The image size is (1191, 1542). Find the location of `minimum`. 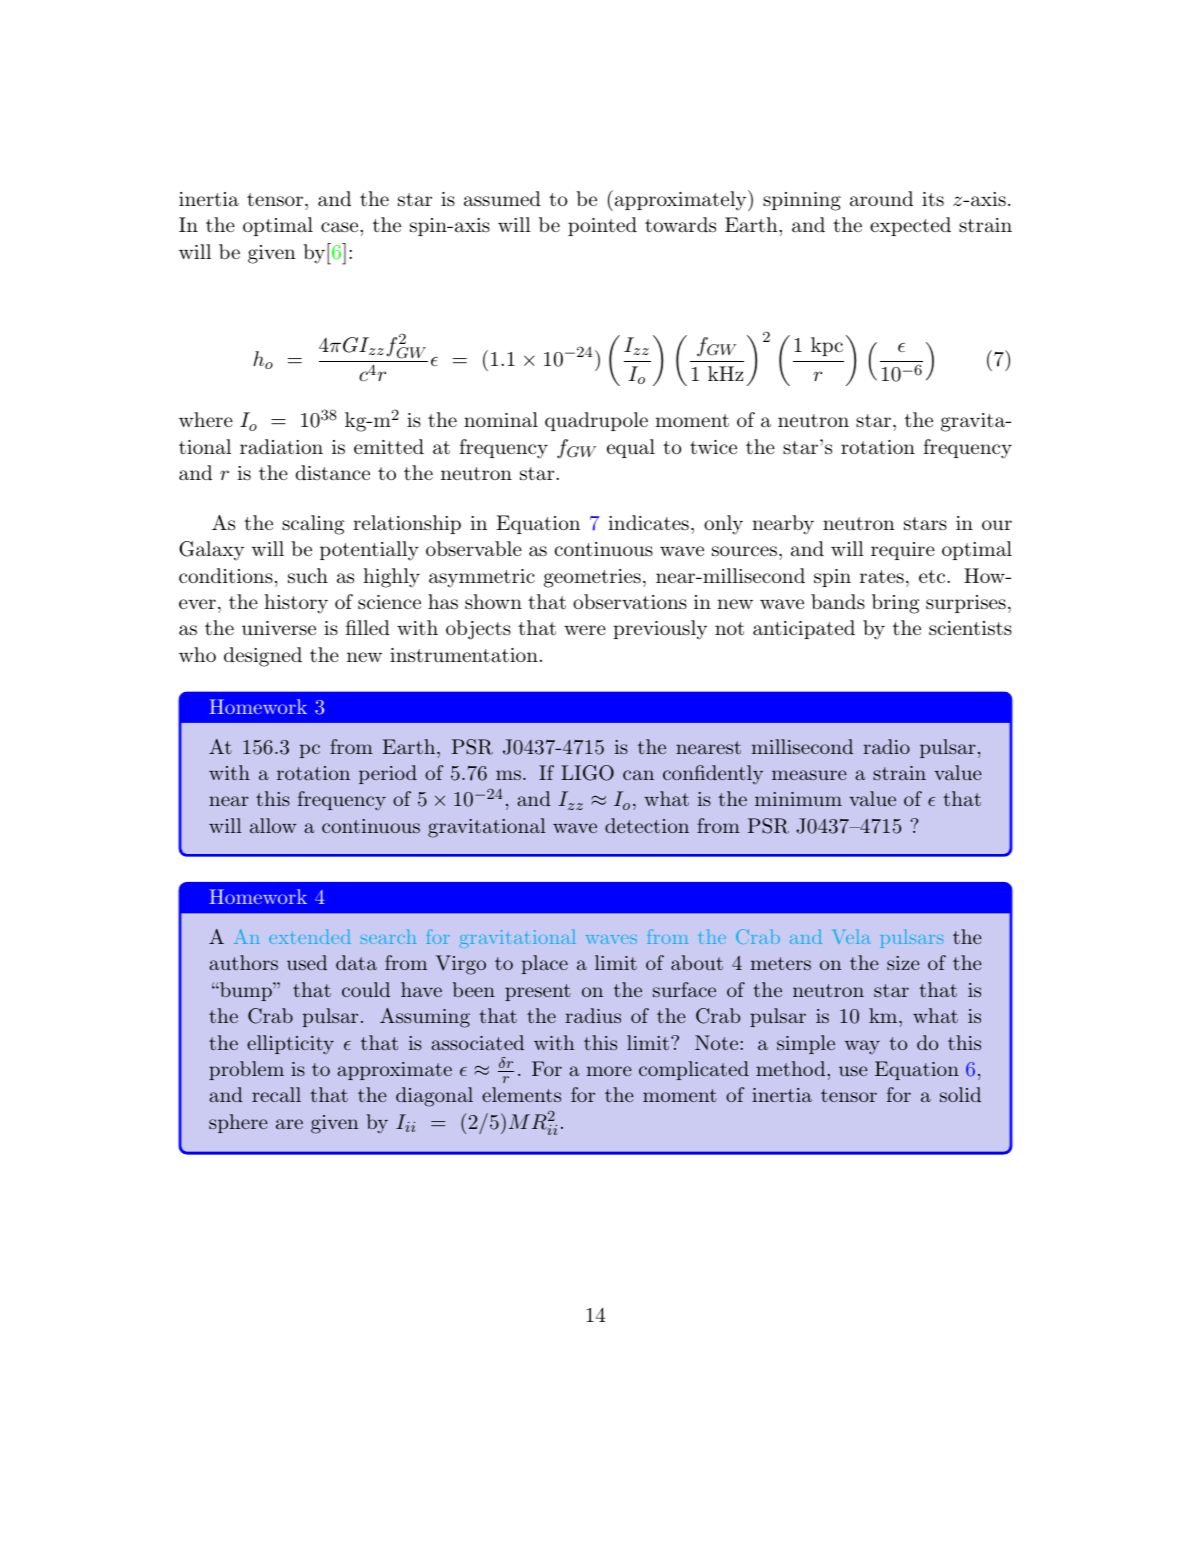

minimum is located at coordinates (798, 799).
